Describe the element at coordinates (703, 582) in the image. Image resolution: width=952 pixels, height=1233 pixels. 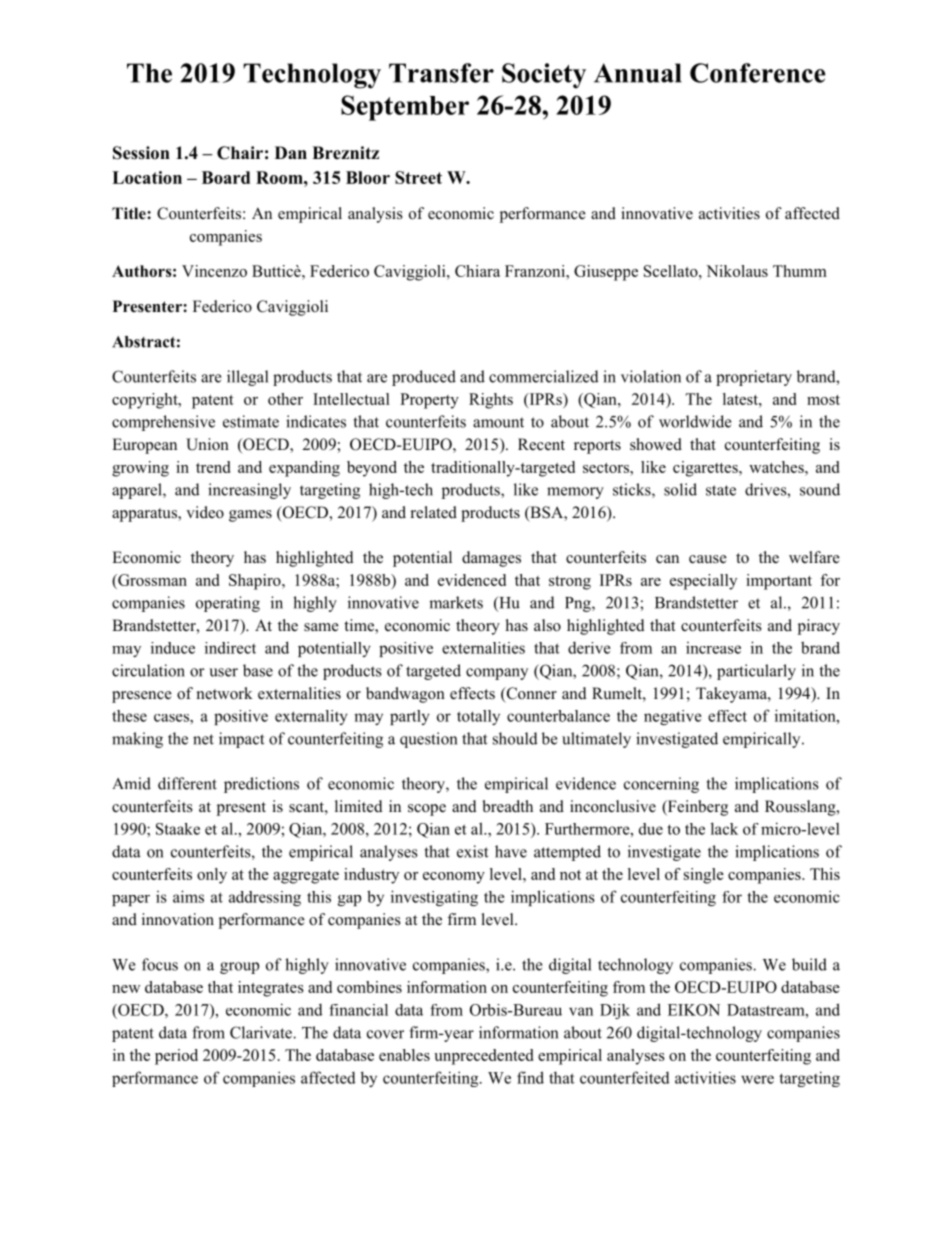
I see `especially` at that location.
